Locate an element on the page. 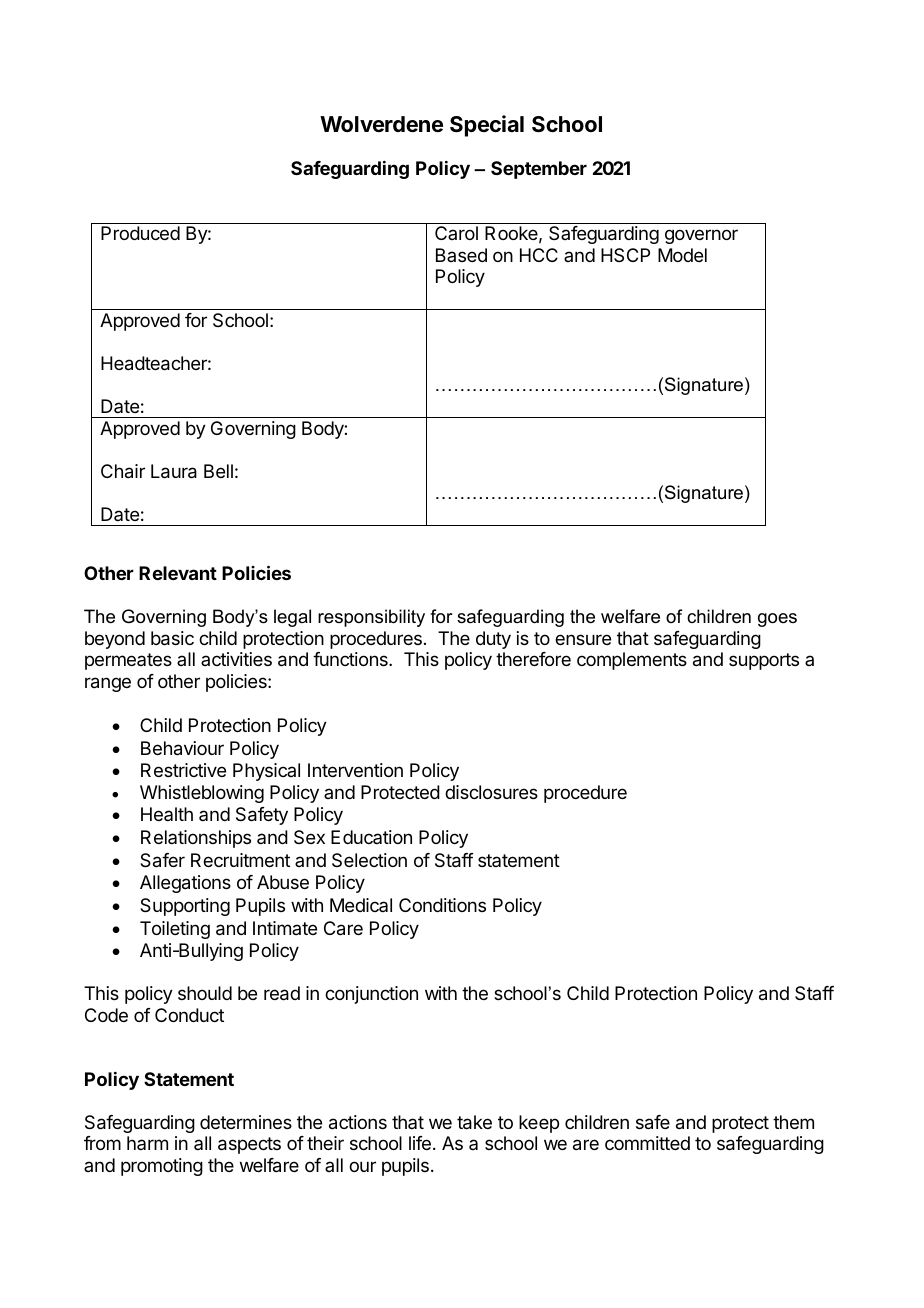 This page has width=924, height=1308. Laura is located at coordinates (174, 471).
